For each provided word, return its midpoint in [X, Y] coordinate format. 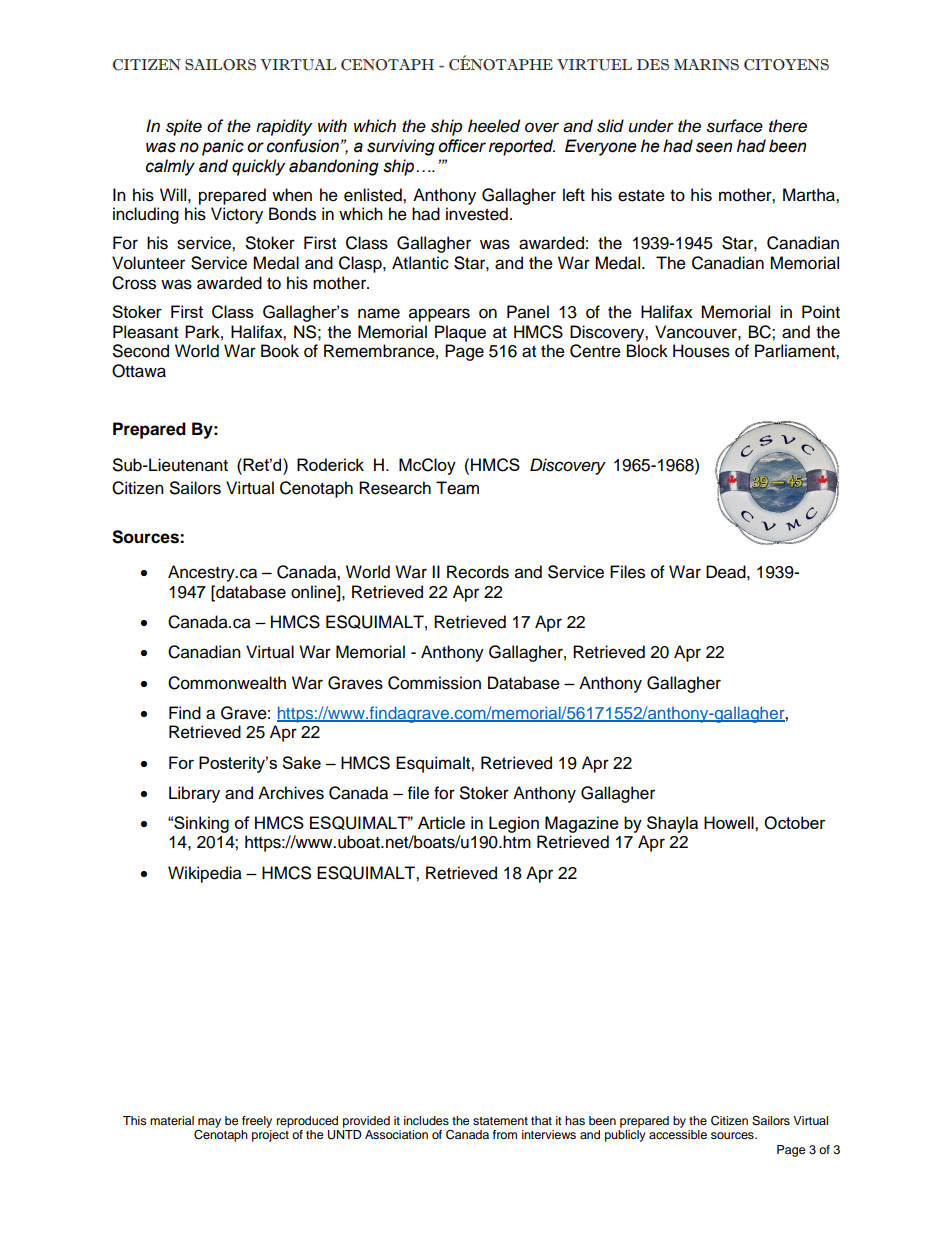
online [314, 592]
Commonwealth [227, 683]
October [795, 823]
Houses [701, 351]
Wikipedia [205, 874]
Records [478, 572]
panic [223, 147]
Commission [434, 683]
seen [714, 147]
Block [647, 351]
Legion [514, 824]
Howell [730, 822]
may [209, 1123]
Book [280, 351]
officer [462, 146]
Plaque [460, 333]
